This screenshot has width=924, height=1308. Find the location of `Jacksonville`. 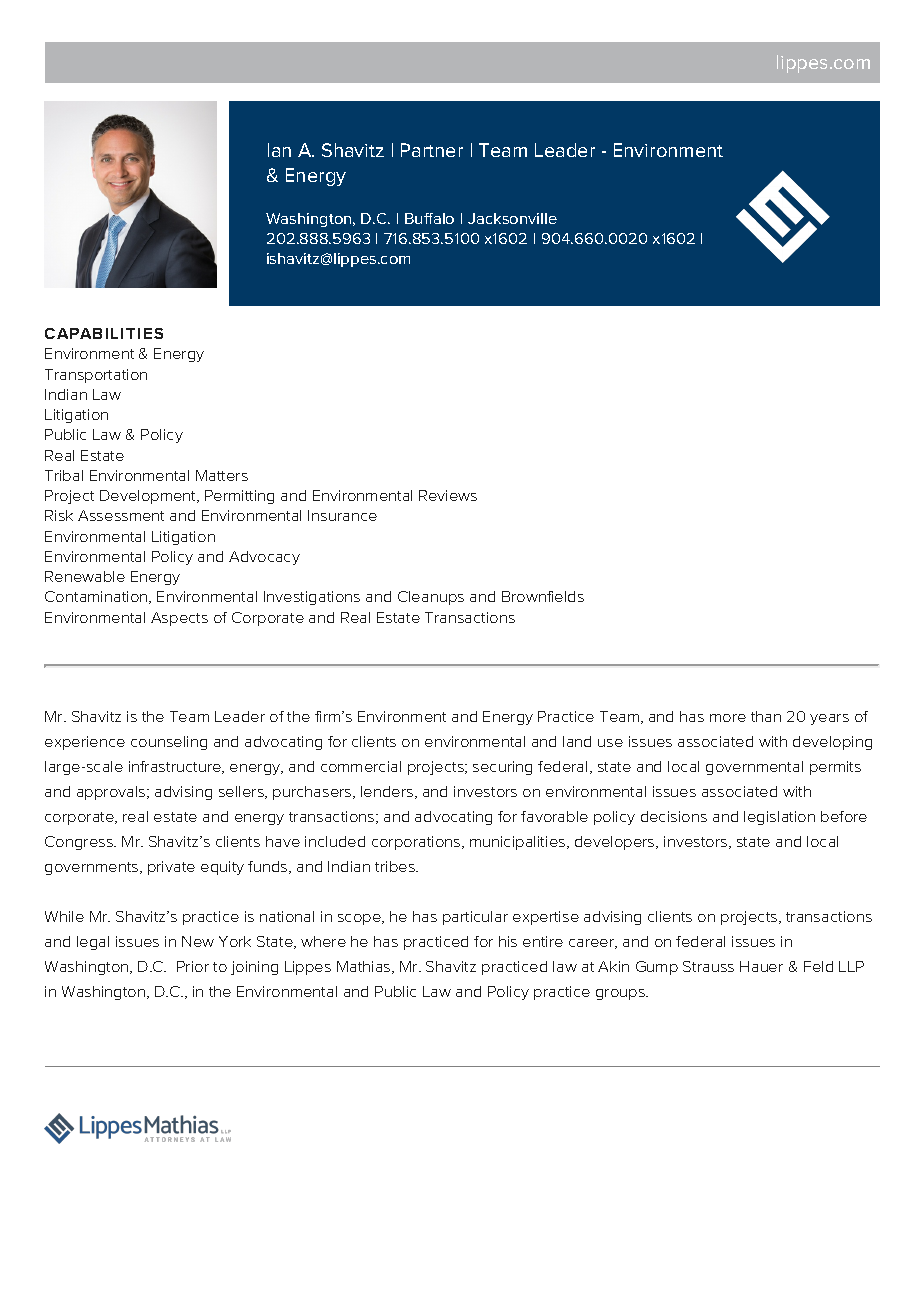

Jacksonville is located at coordinates (512, 218).
